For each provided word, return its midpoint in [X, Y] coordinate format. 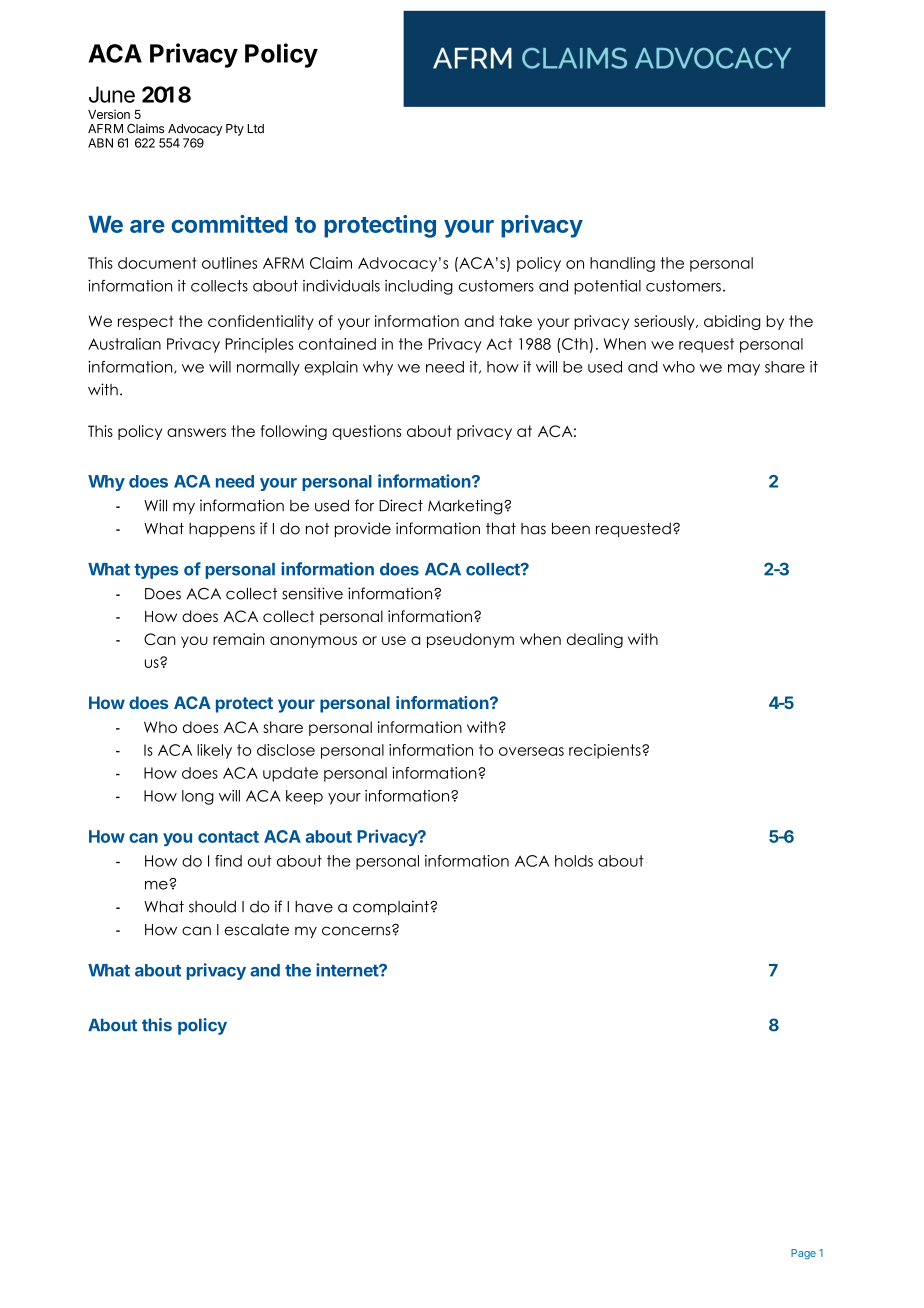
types [156, 571]
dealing [595, 640]
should [212, 907]
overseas [531, 751]
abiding [732, 322]
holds [574, 861]
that [501, 528]
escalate [257, 929]
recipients [606, 751]
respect [145, 322]
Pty [235, 130]
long [198, 797]
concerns [357, 930]
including [419, 287]
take [515, 321]
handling [622, 264]
